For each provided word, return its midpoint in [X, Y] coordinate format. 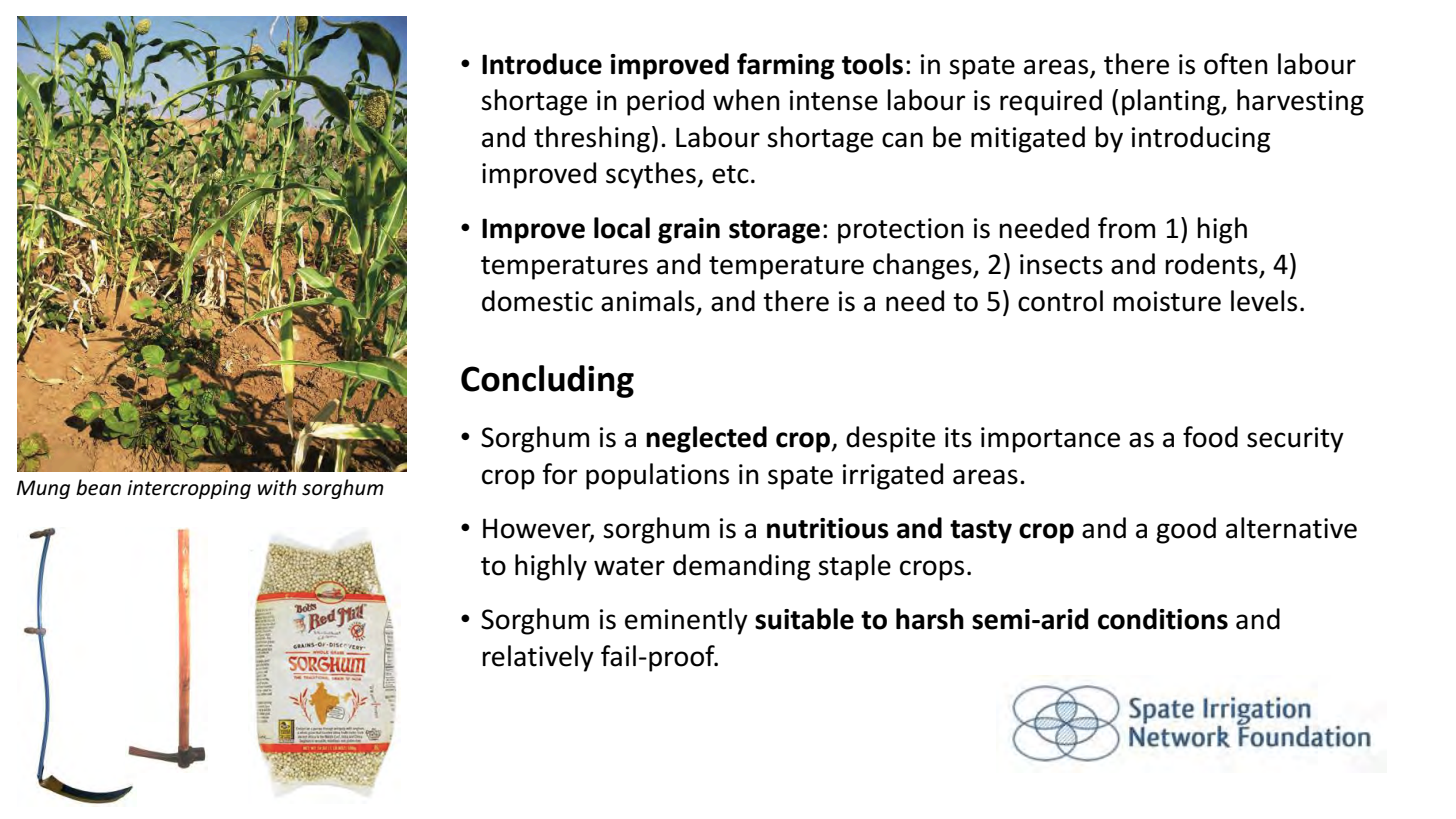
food [1210, 437]
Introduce [542, 64]
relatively [538, 658]
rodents [1211, 264]
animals [648, 301]
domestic [537, 301]
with [277, 487]
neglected [706, 439]
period [665, 102]
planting [1172, 102]
